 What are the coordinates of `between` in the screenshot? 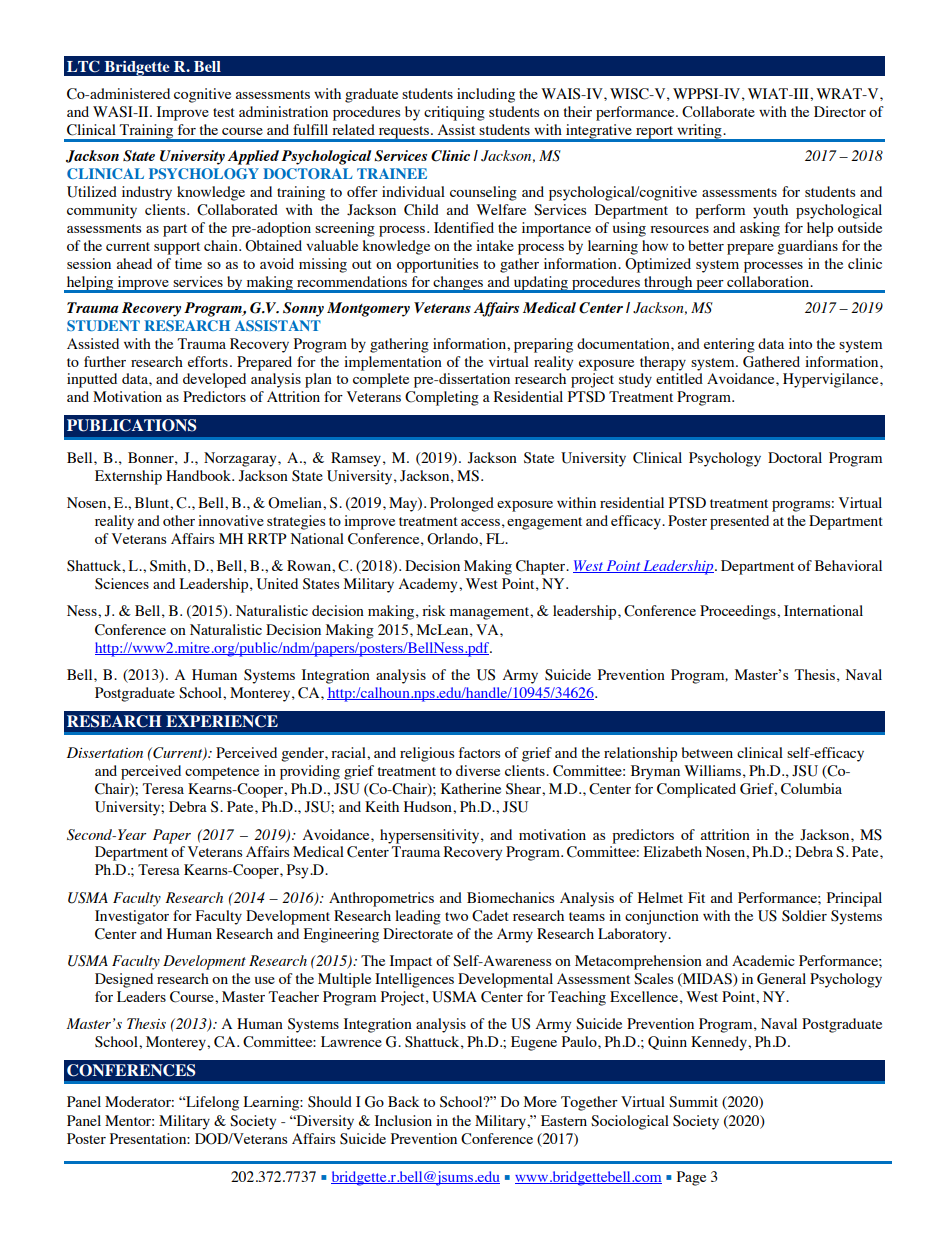 It's located at (707, 752).
